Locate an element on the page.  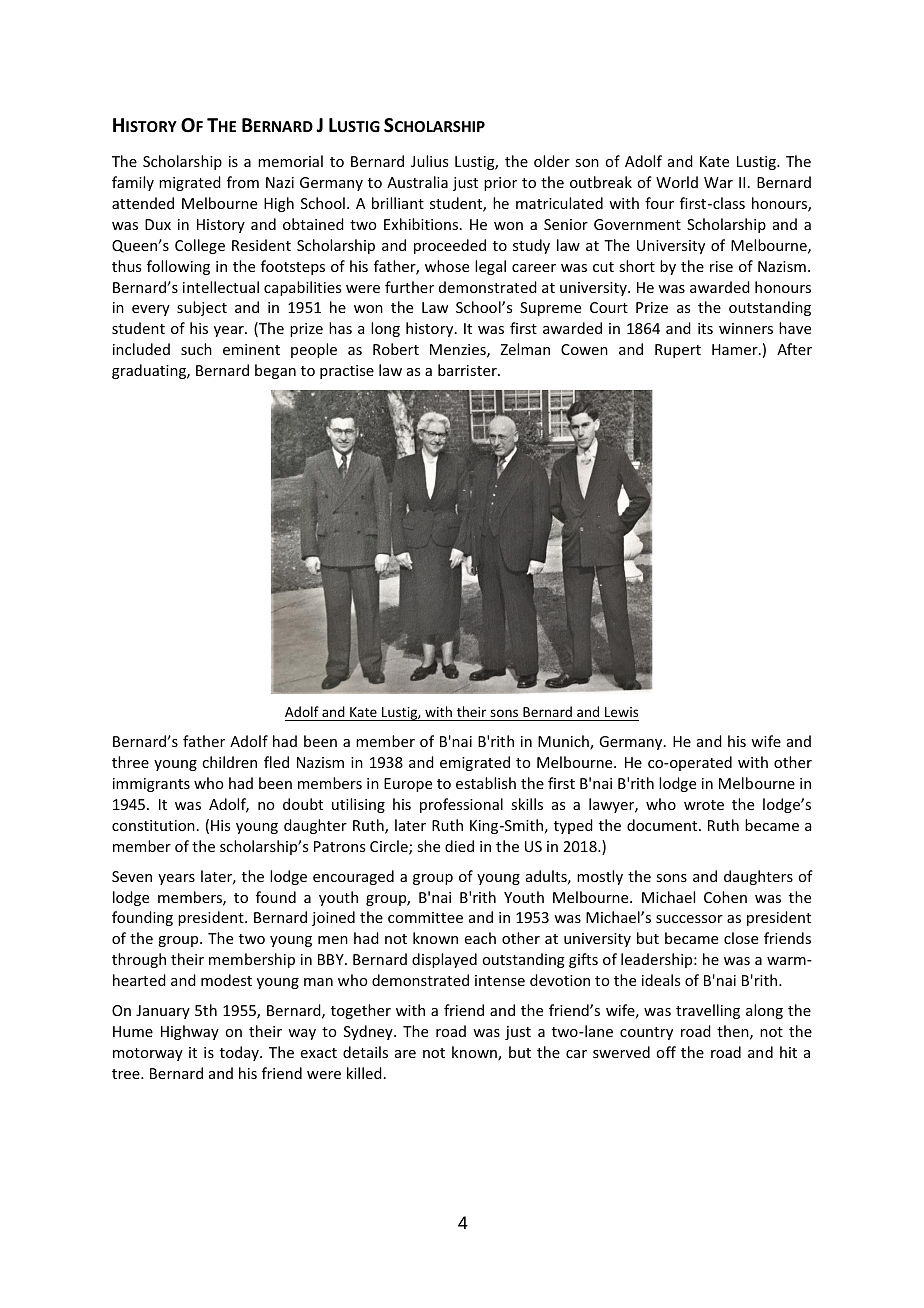
today is located at coordinates (240, 1053).
